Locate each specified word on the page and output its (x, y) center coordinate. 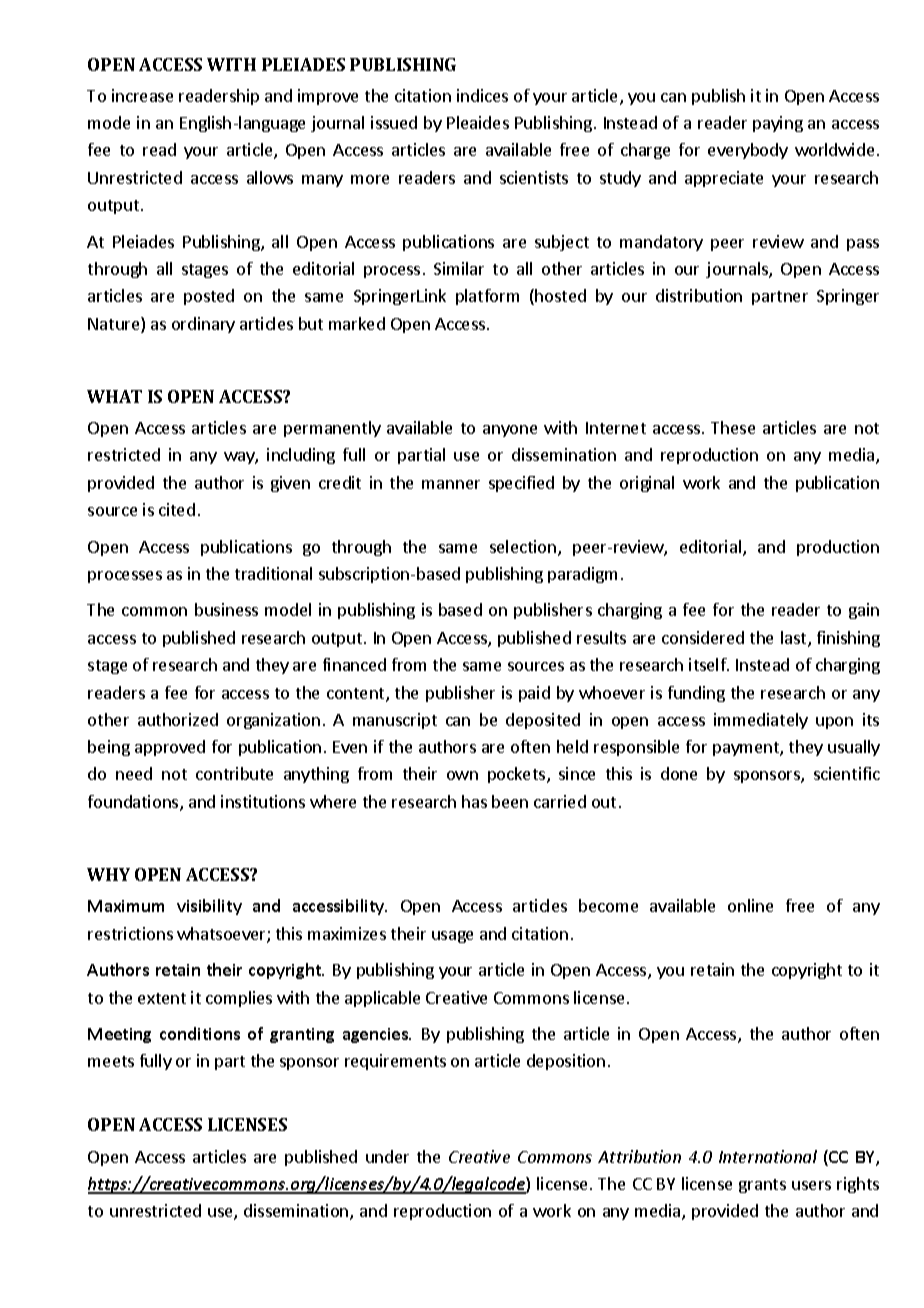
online (750, 905)
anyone (510, 431)
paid (534, 694)
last (795, 639)
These (733, 427)
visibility (209, 907)
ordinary (203, 325)
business (226, 609)
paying (778, 124)
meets (111, 1061)
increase (142, 95)
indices (482, 95)
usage (452, 937)
